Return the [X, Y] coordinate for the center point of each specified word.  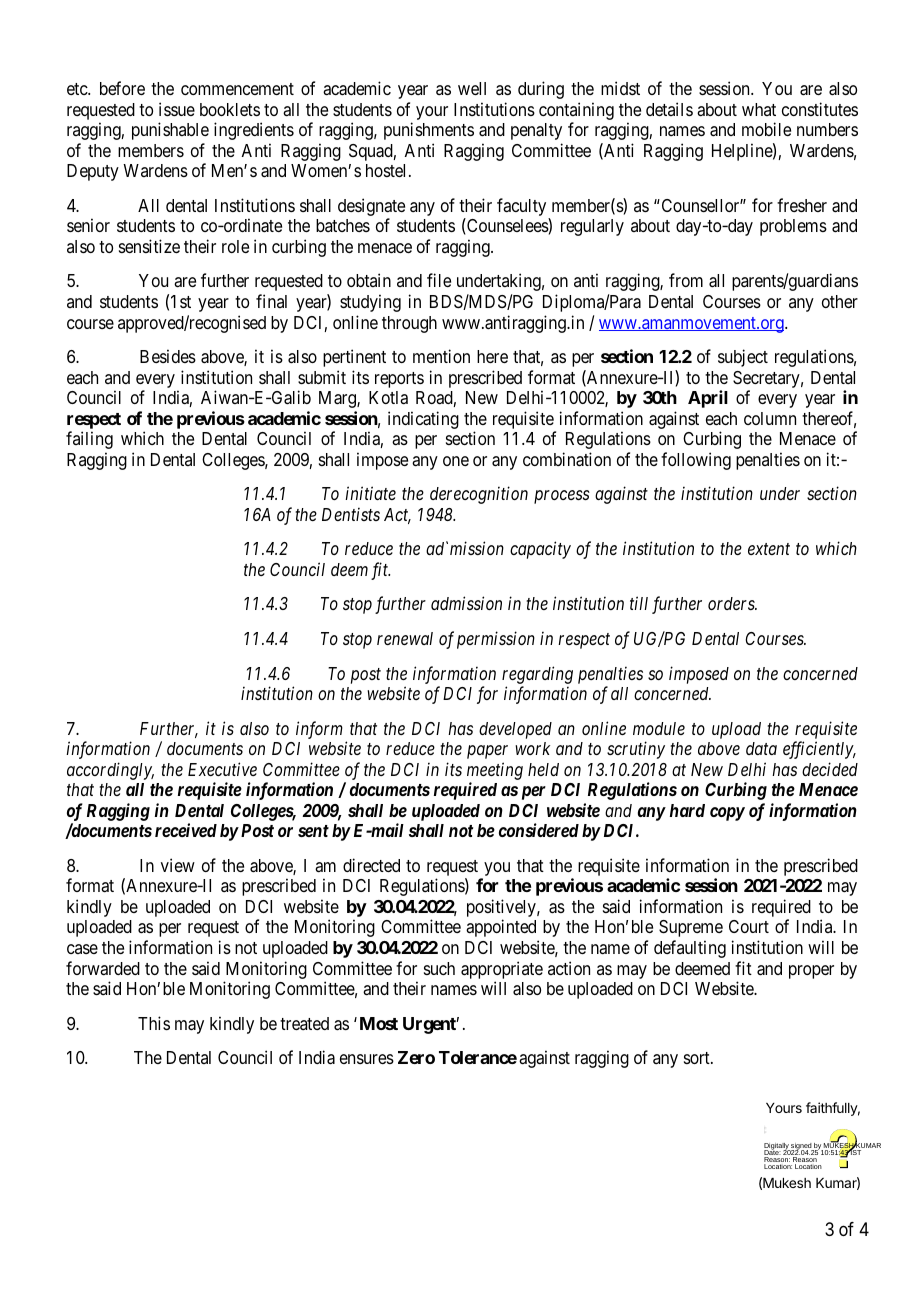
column [770, 418]
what [759, 109]
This [154, 1023]
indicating [423, 420]
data [761, 748]
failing [89, 440]
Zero [416, 1057]
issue [177, 109]
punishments [429, 131]
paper [487, 752]
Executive [222, 769]
